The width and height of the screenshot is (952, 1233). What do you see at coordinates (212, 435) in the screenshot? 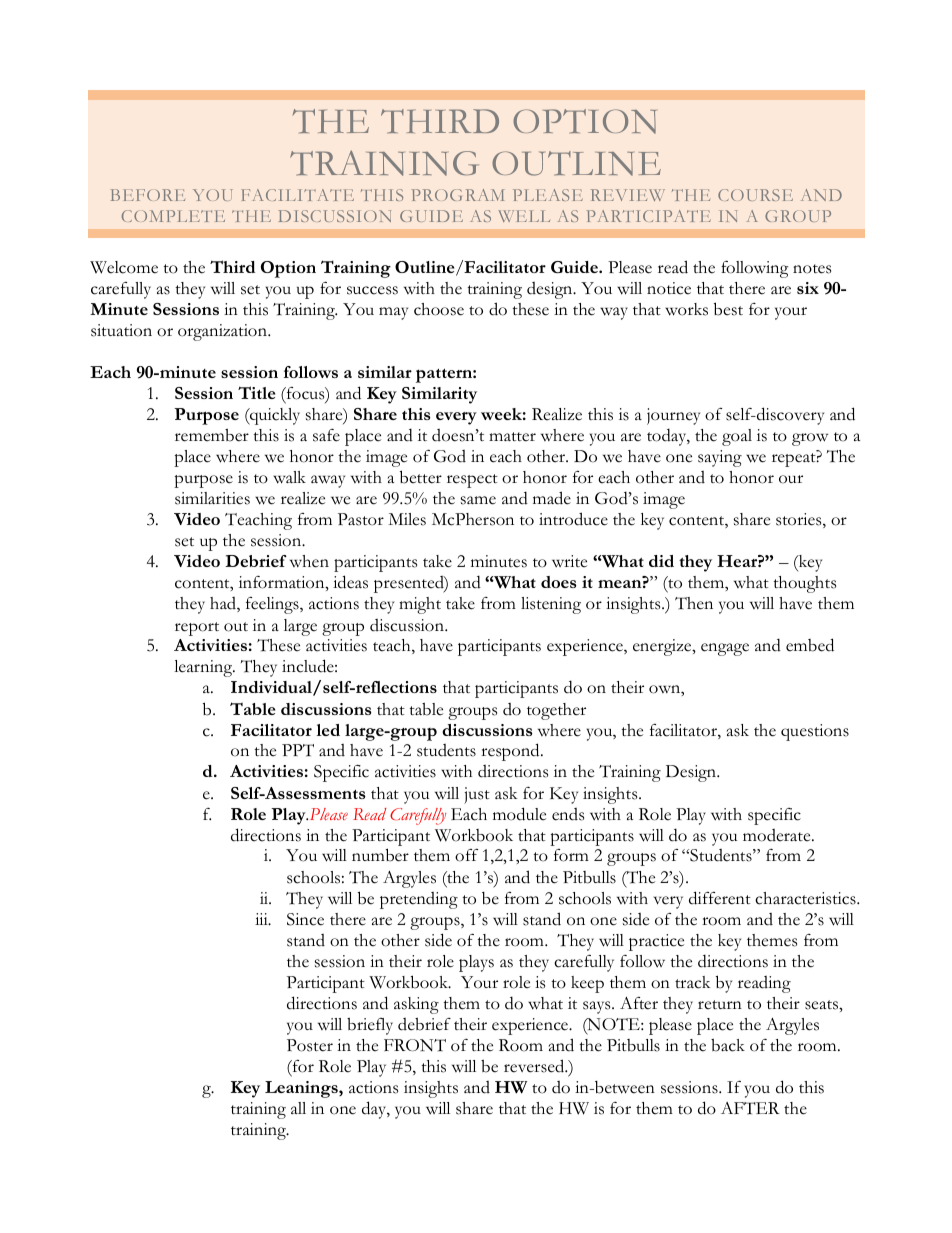
I see `remember` at bounding box center [212, 435].
